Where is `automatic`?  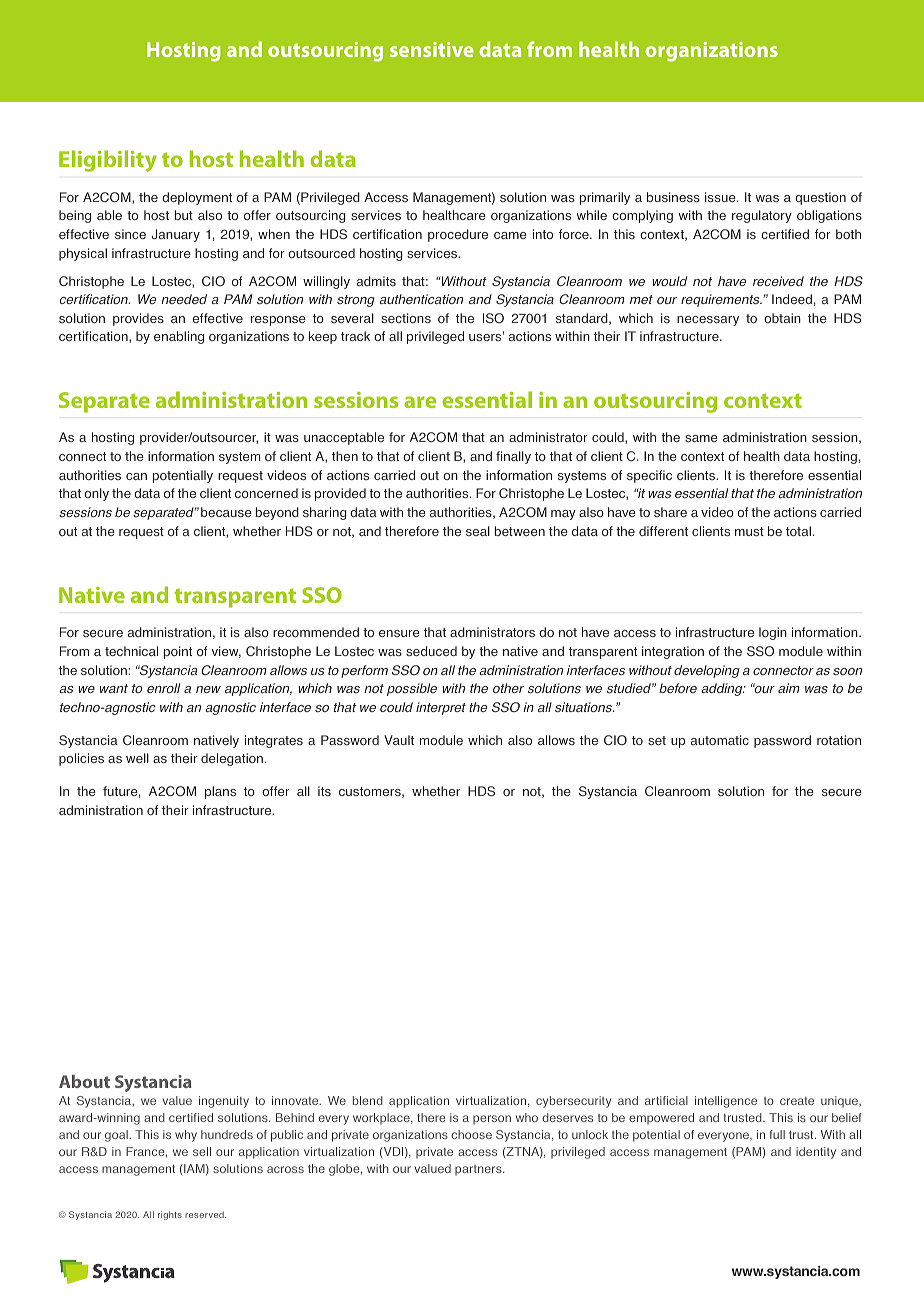 automatic is located at coordinates (720, 740).
